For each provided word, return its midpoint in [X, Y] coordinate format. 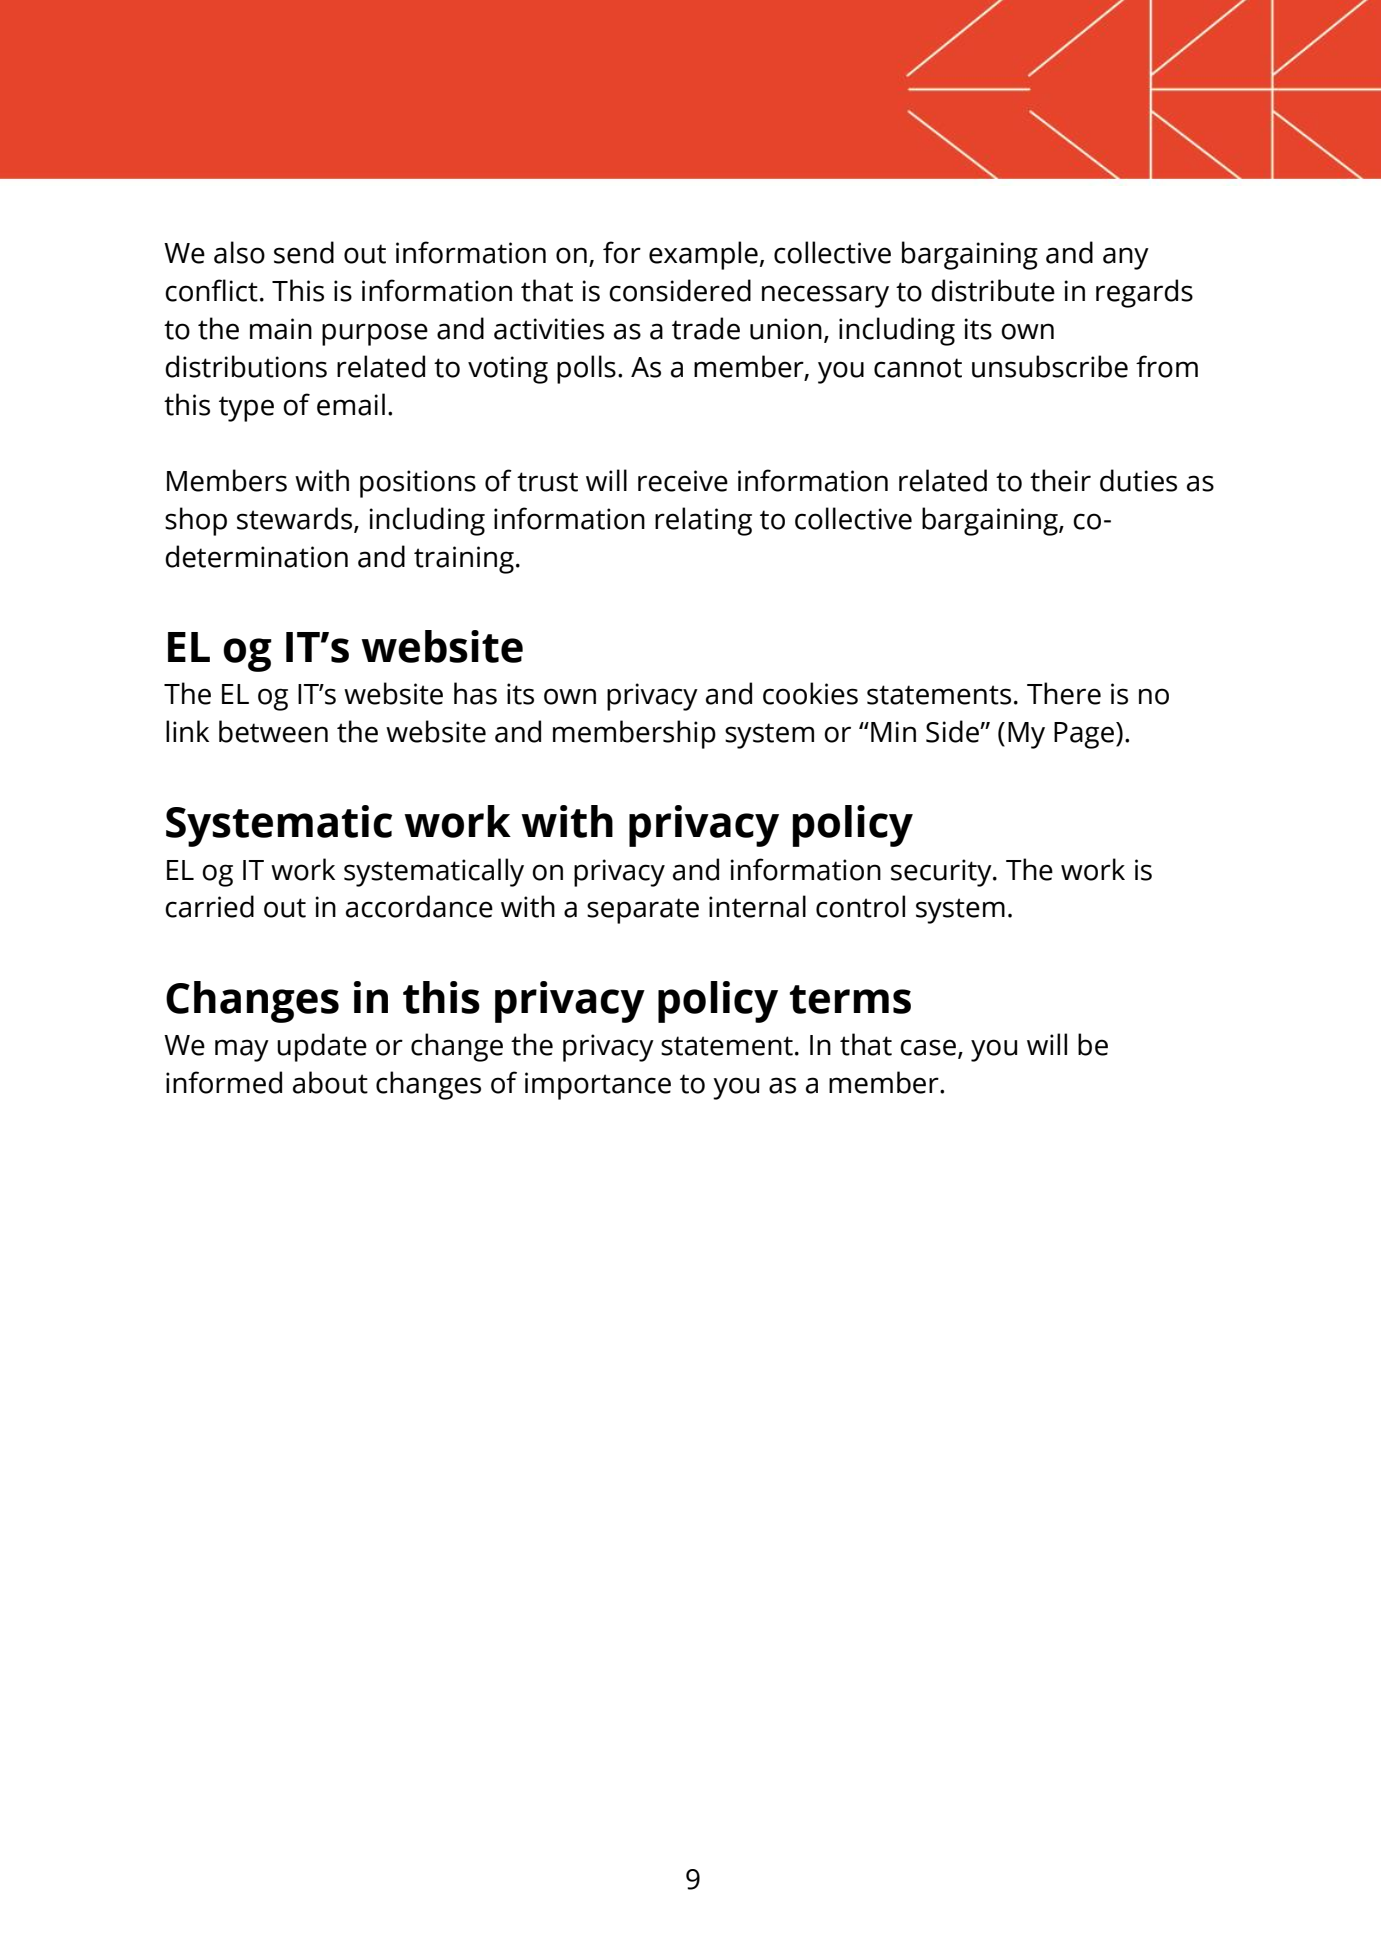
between [273, 731]
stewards [296, 519]
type [246, 409]
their [1060, 480]
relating [703, 521]
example [703, 255]
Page [1085, 735]
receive [683, 481]
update [322, 1047]
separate [643, 911]
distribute [993, 290]
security [942, 873]
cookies [810, 693]
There [1064, 693]
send [304, 252]
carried [209, 906]
